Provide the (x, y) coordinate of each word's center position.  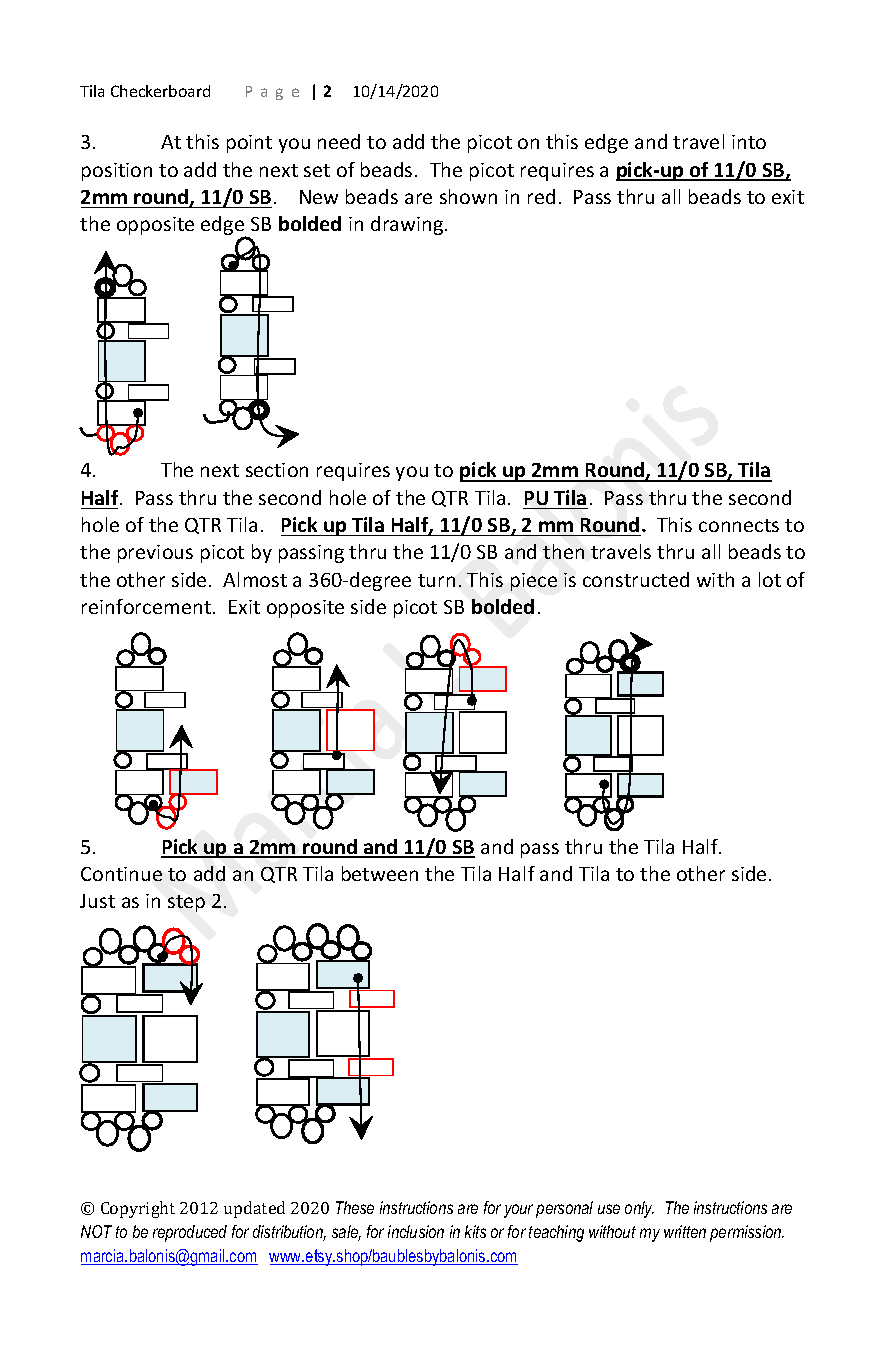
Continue (121, 874)
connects (739, 525)
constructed (636, 579)
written (685, 1231)
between (380, 873)
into (749, 142)
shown (468, 196)
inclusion (416, 1231)
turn (436, 580)
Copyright (138, 1209)
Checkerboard (160, 91)
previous (155, 554)
